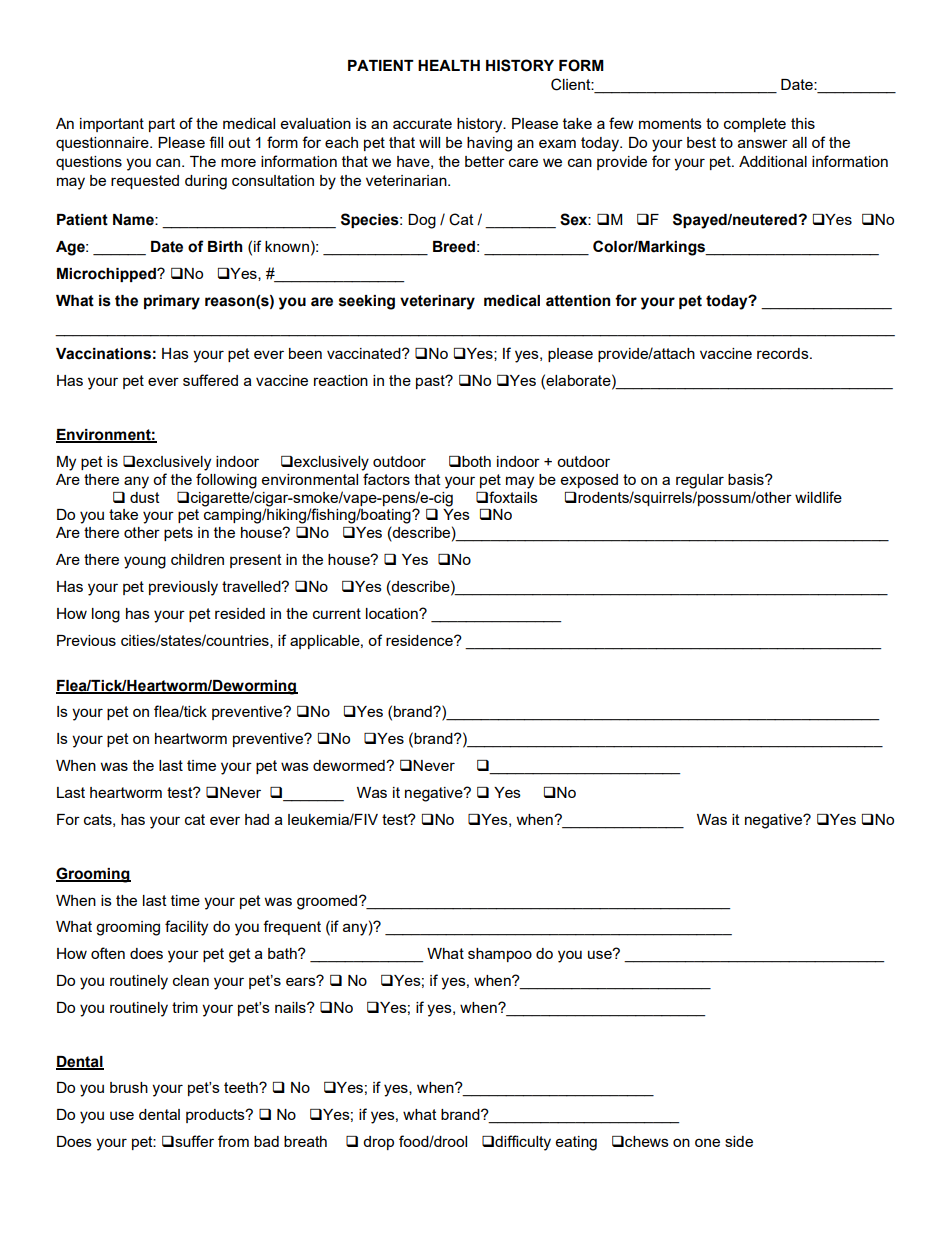 The image size is (952, 1233). Describe the element at coordinates (437, 302) in the page. I see `veterinary` at that location.
